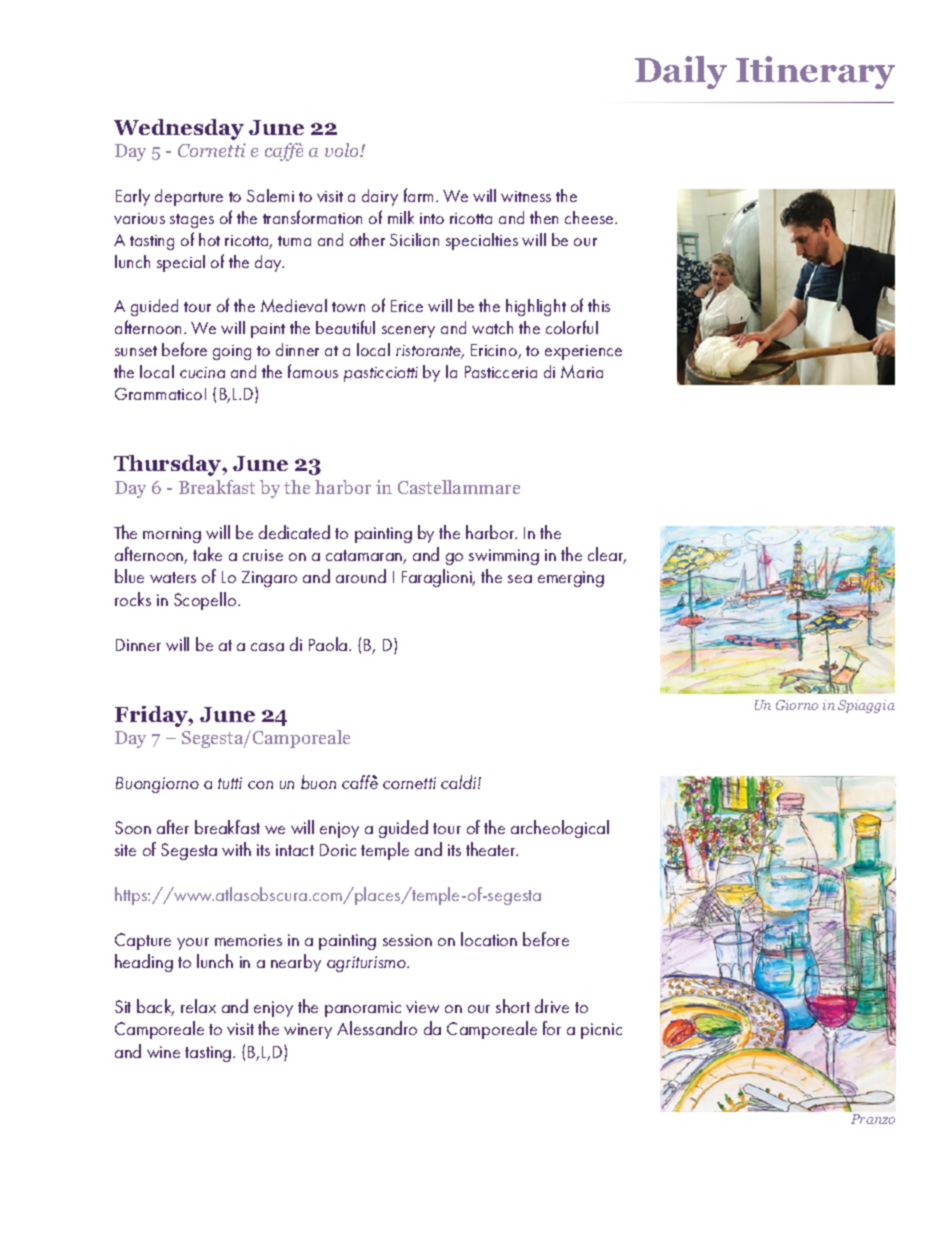 The image size is (952, 1233). Describe the element at coordinates (560, 829) in the page. I see `archeological` at that location.
